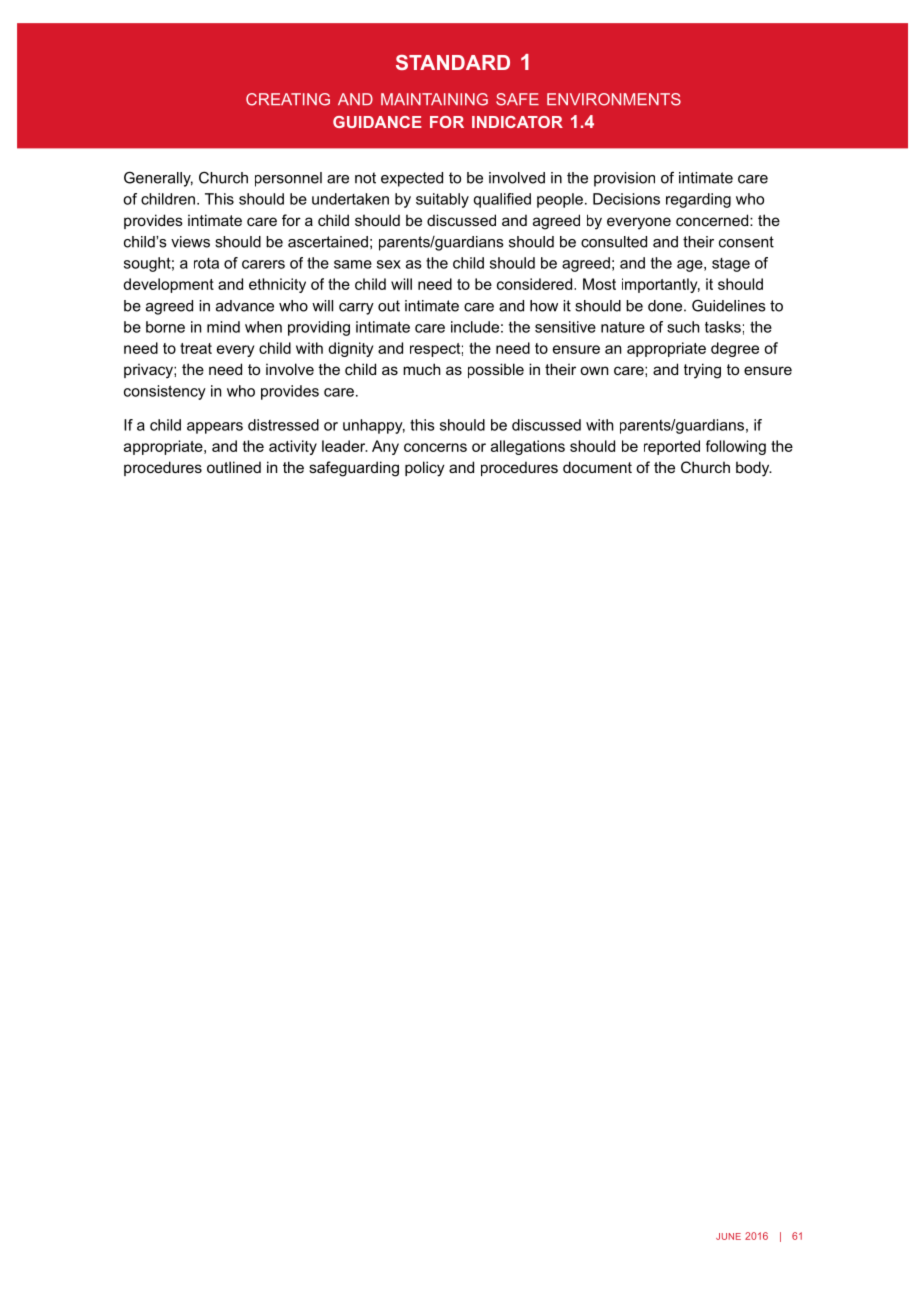  I want to click on creating, so click(288, 99).
